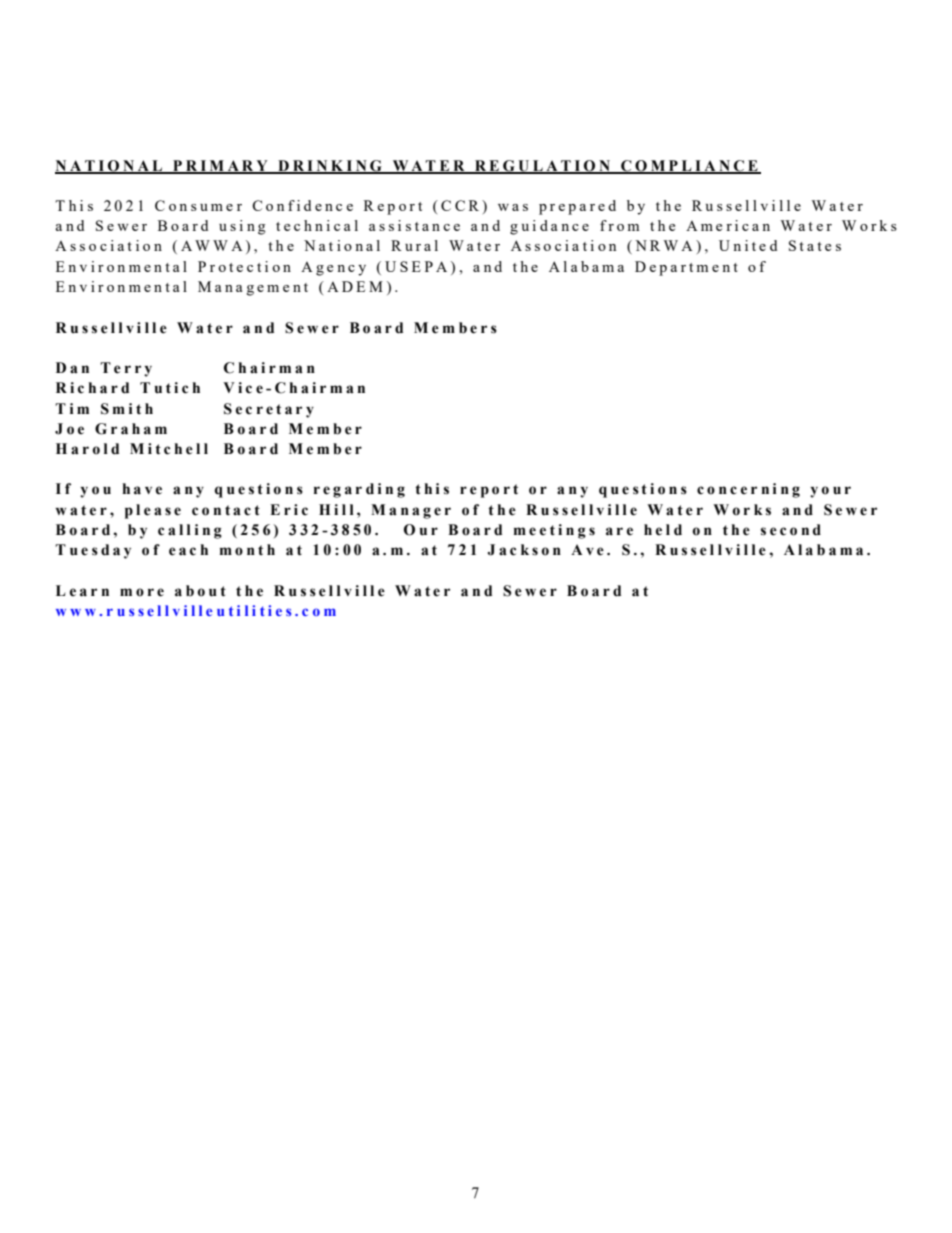 The height and width of the screenshot is (1233, 952). I want to click on concerning, so click(748, 490).
